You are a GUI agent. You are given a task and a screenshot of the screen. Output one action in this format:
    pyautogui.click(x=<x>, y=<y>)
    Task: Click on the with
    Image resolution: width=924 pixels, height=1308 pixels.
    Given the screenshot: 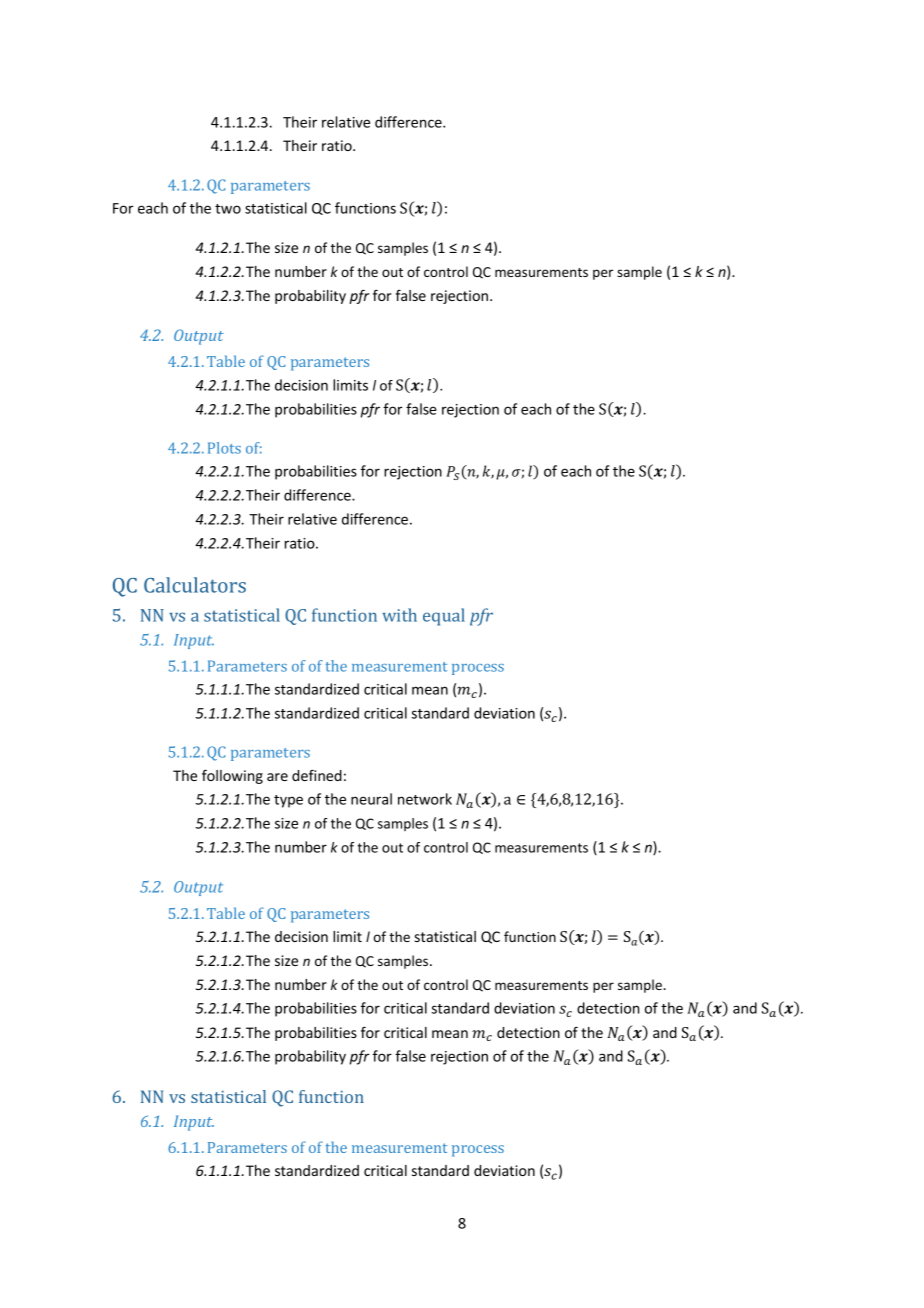 What is the action you would take?
    pyautogui.click(x=399, y=615)
